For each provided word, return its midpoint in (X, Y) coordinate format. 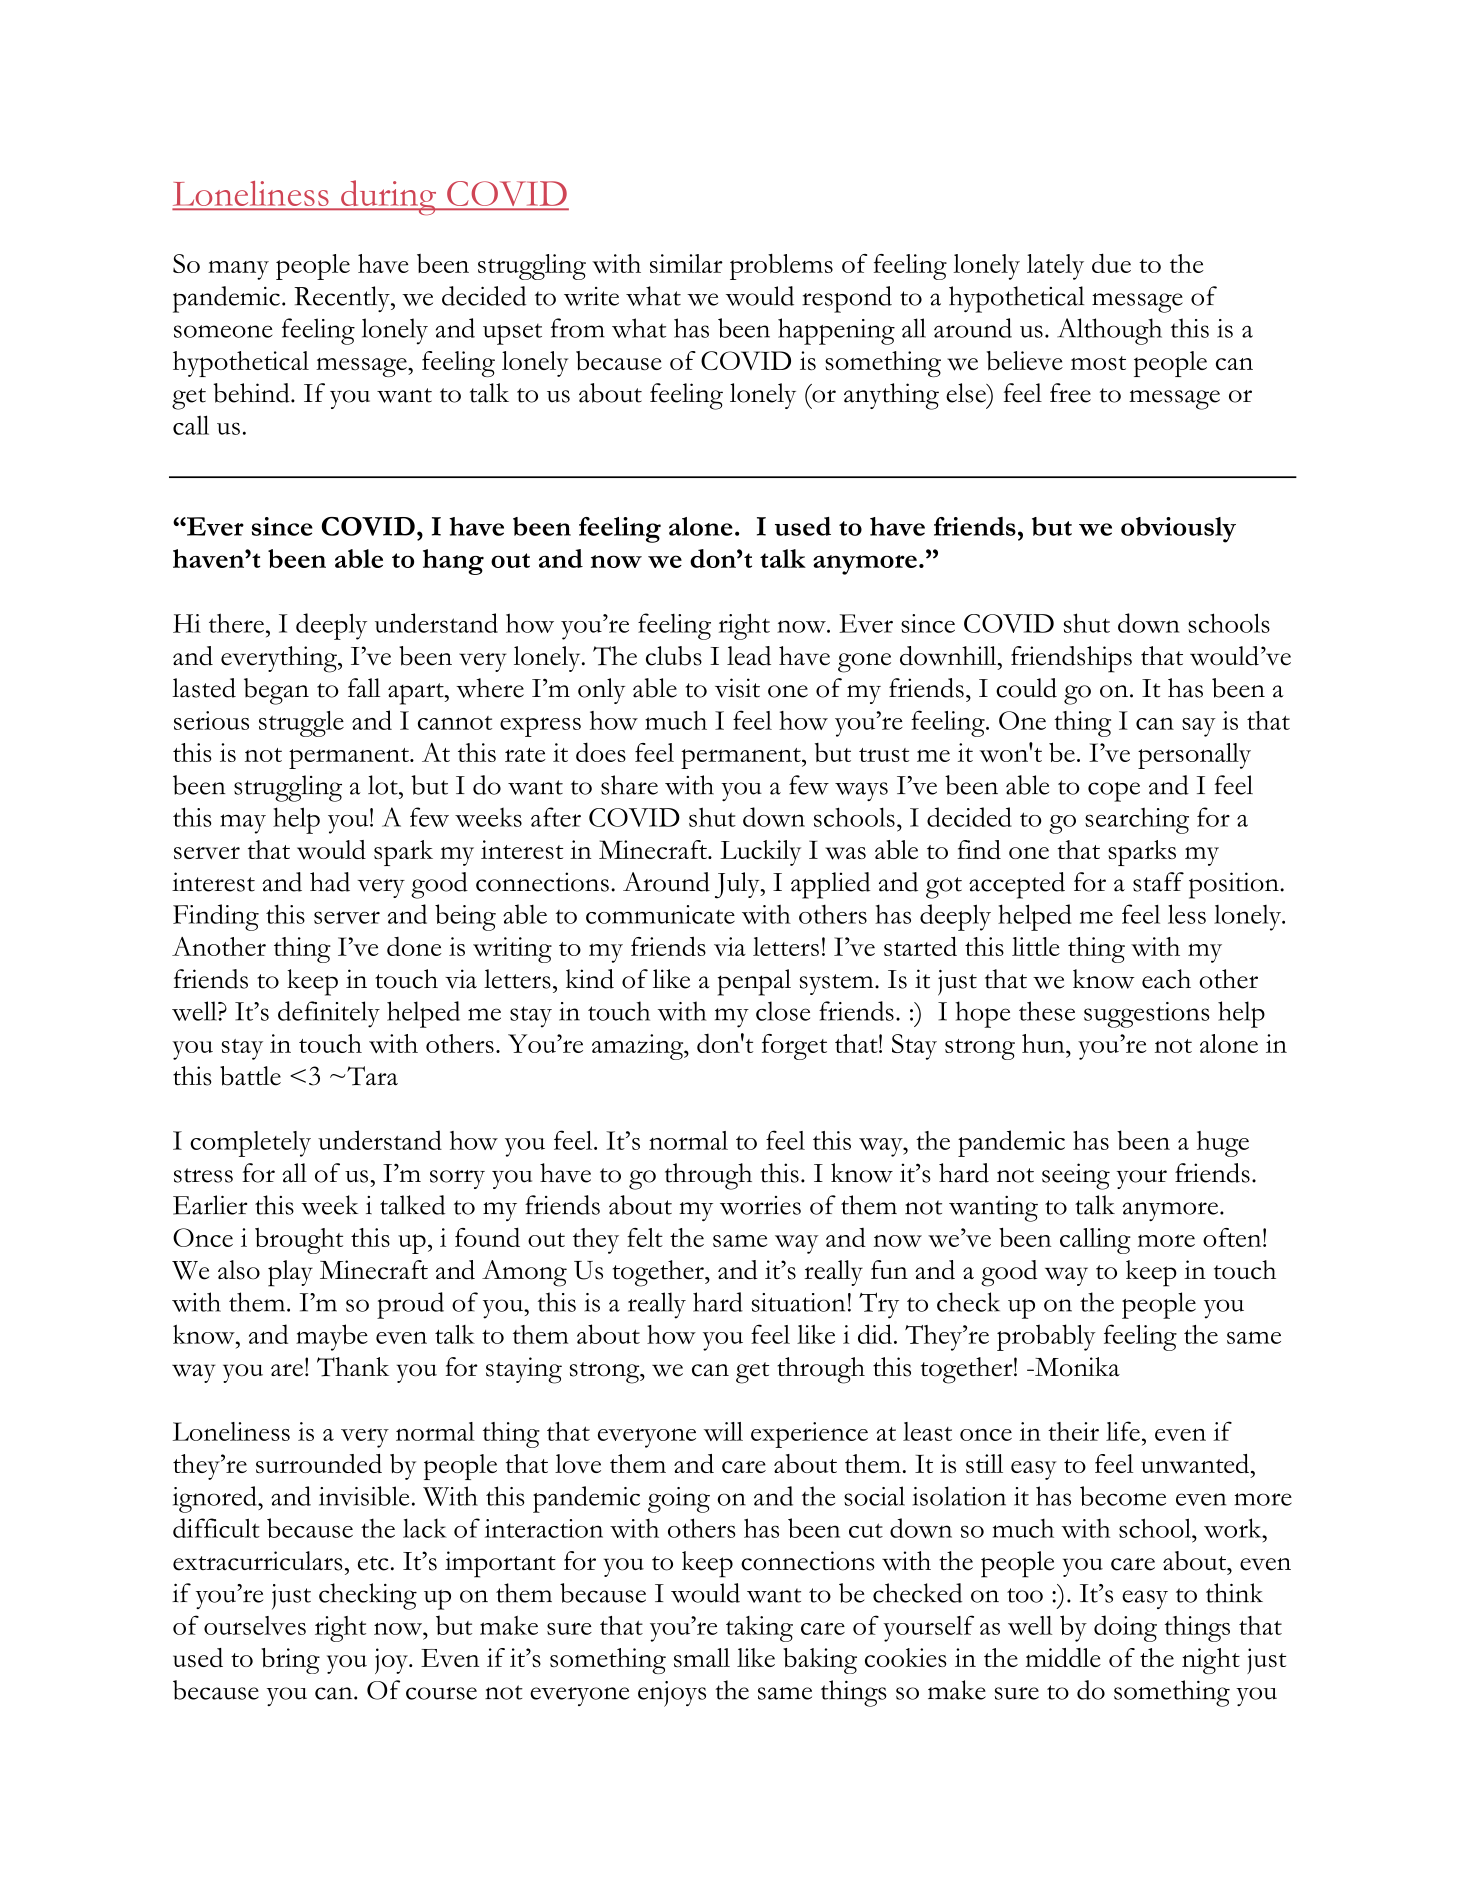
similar (686, 263)
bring (290, 1661)
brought (299, 1241)
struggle (301, 724)
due (1111, 263)
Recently (343, 299)
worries (760, 1205)
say (1199, 727)
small (702, 1657)
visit (737, 688)
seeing (1076, 1176)
